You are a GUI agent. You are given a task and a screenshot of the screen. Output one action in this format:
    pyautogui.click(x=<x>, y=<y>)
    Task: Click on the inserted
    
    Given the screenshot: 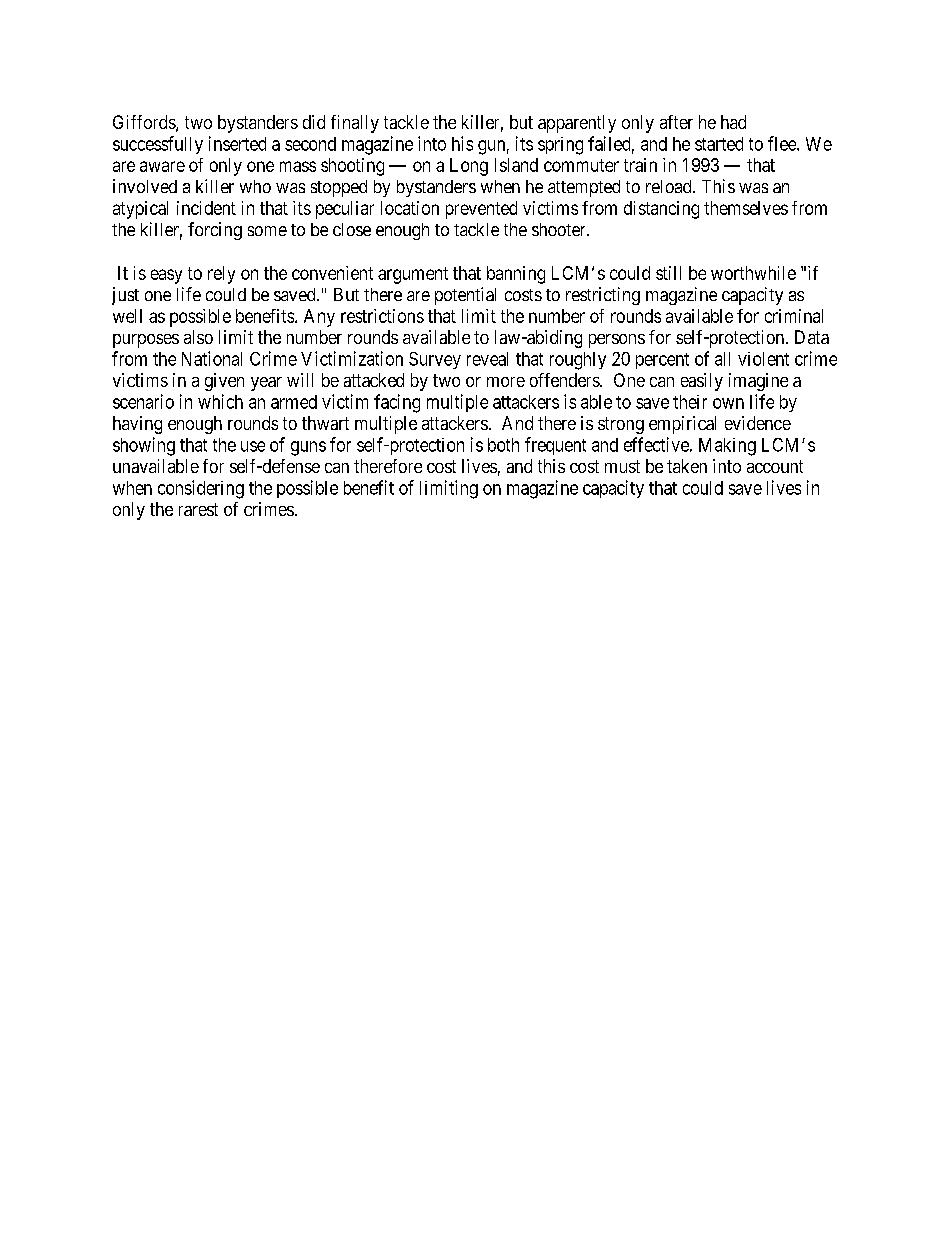 What is the action you would take?
    pyautogui.click(x=237, y=143)
